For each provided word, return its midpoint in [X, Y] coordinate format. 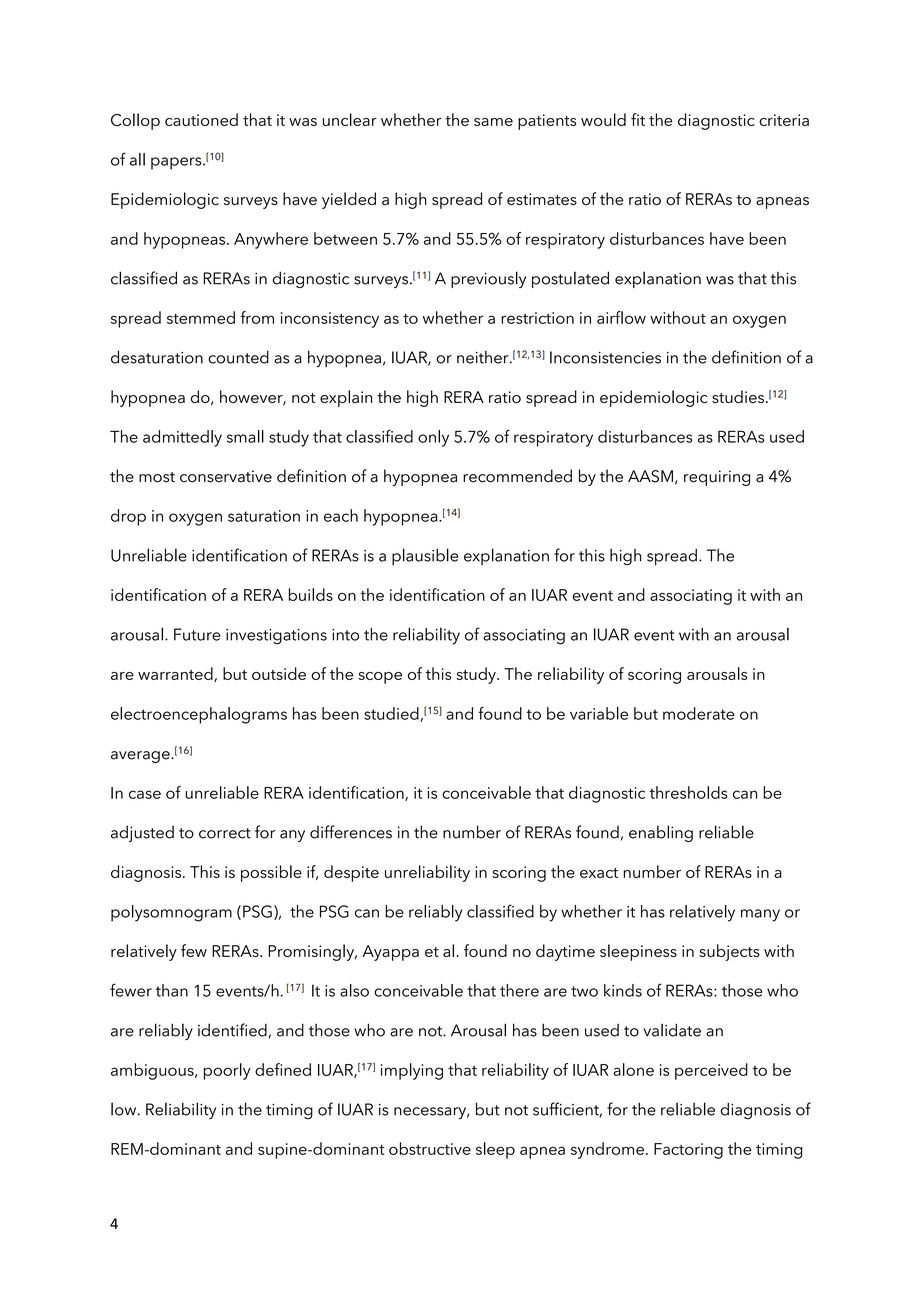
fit [638, 119]
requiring [717, 478]
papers [177, 163]
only [433, 438]
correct [225, 833]
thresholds [688, 792]
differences [351, 832]
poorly [227, 1071]
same [493, 122]
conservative [226, 476]
